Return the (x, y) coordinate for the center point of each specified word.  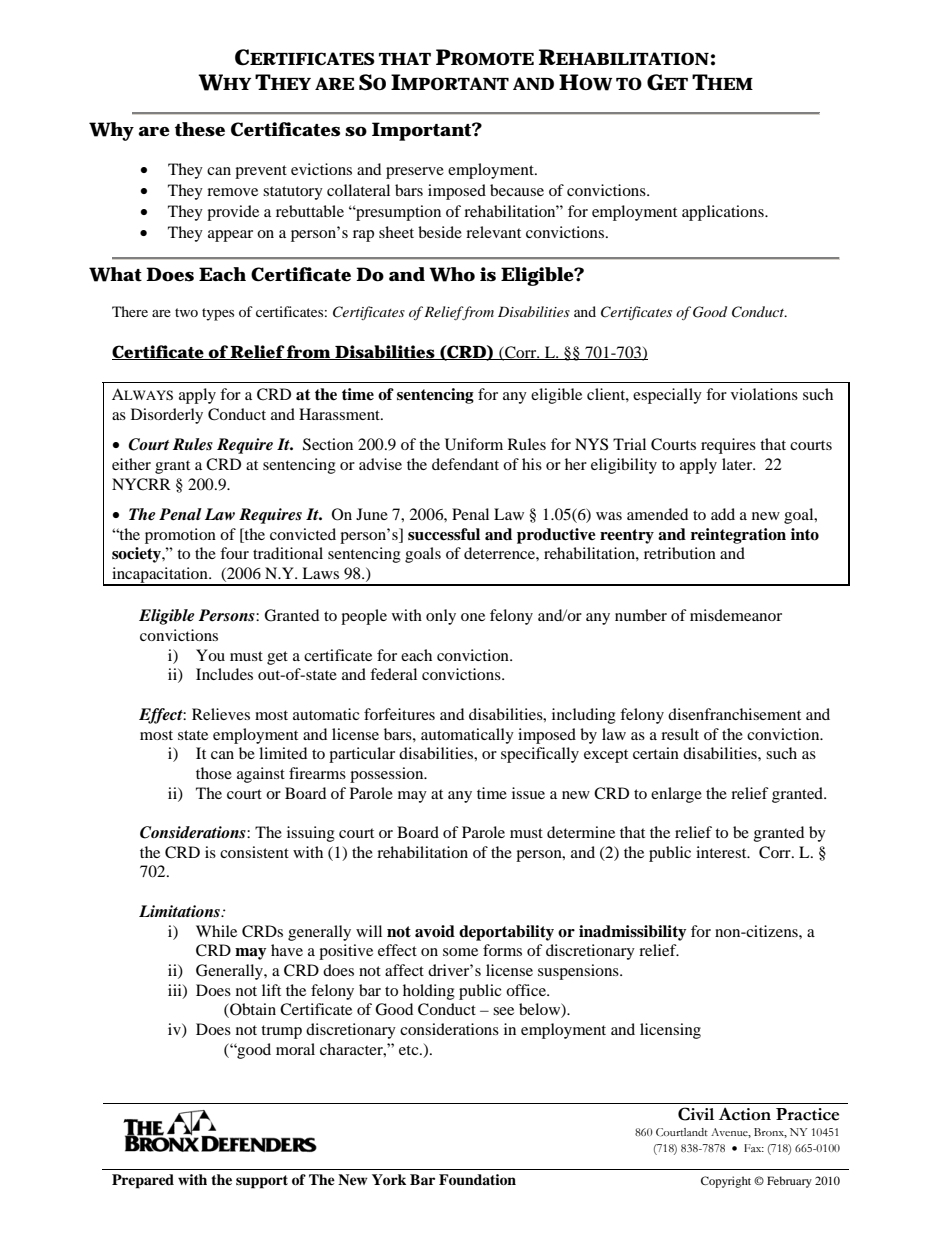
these (200, 129)
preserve (415, 173)
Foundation (477, 1180)
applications (724, 213)
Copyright (726, 1182)
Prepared (143, 1181)
